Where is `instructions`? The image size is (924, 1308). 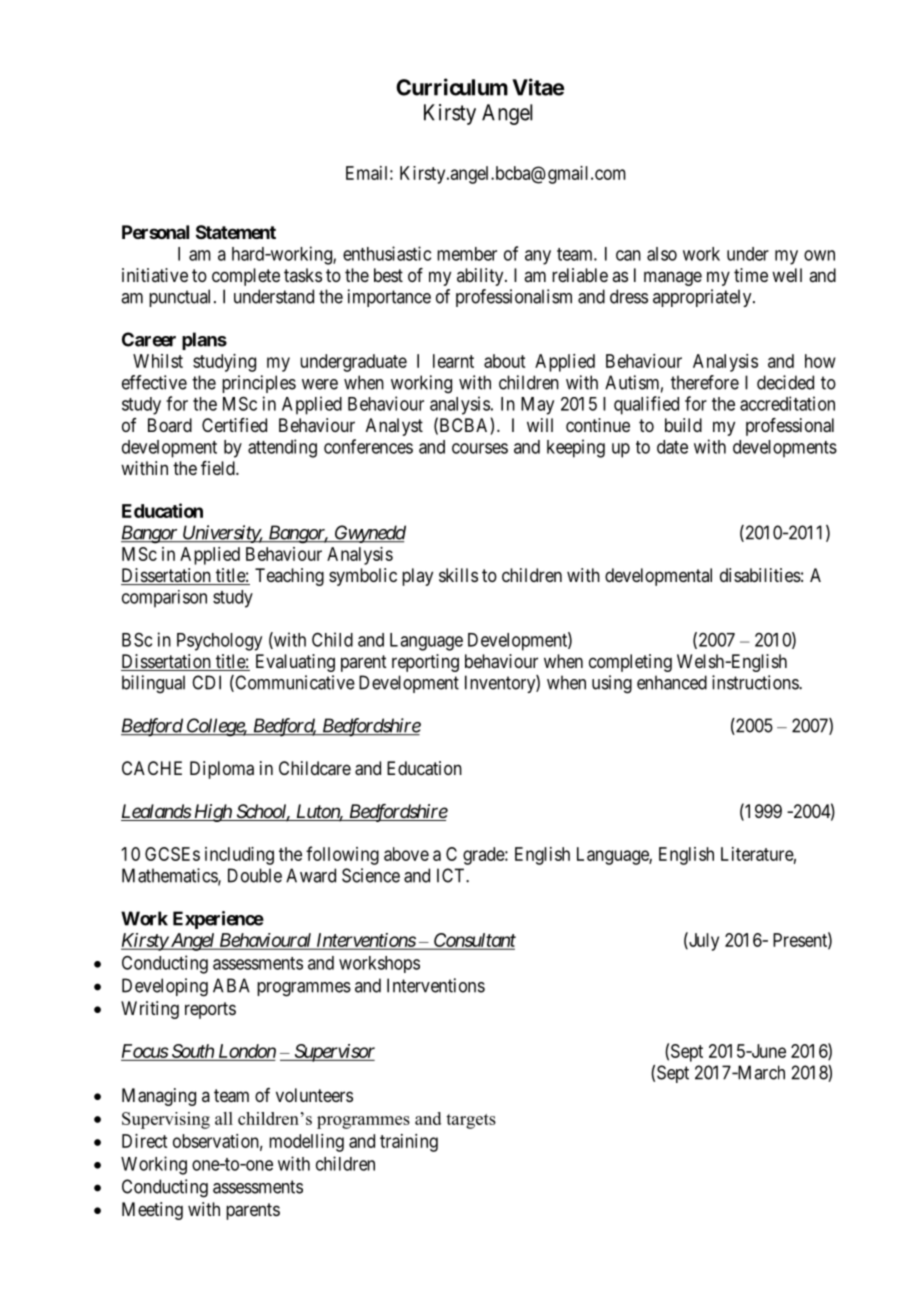 instructions is located at coordinates (756, 682).
